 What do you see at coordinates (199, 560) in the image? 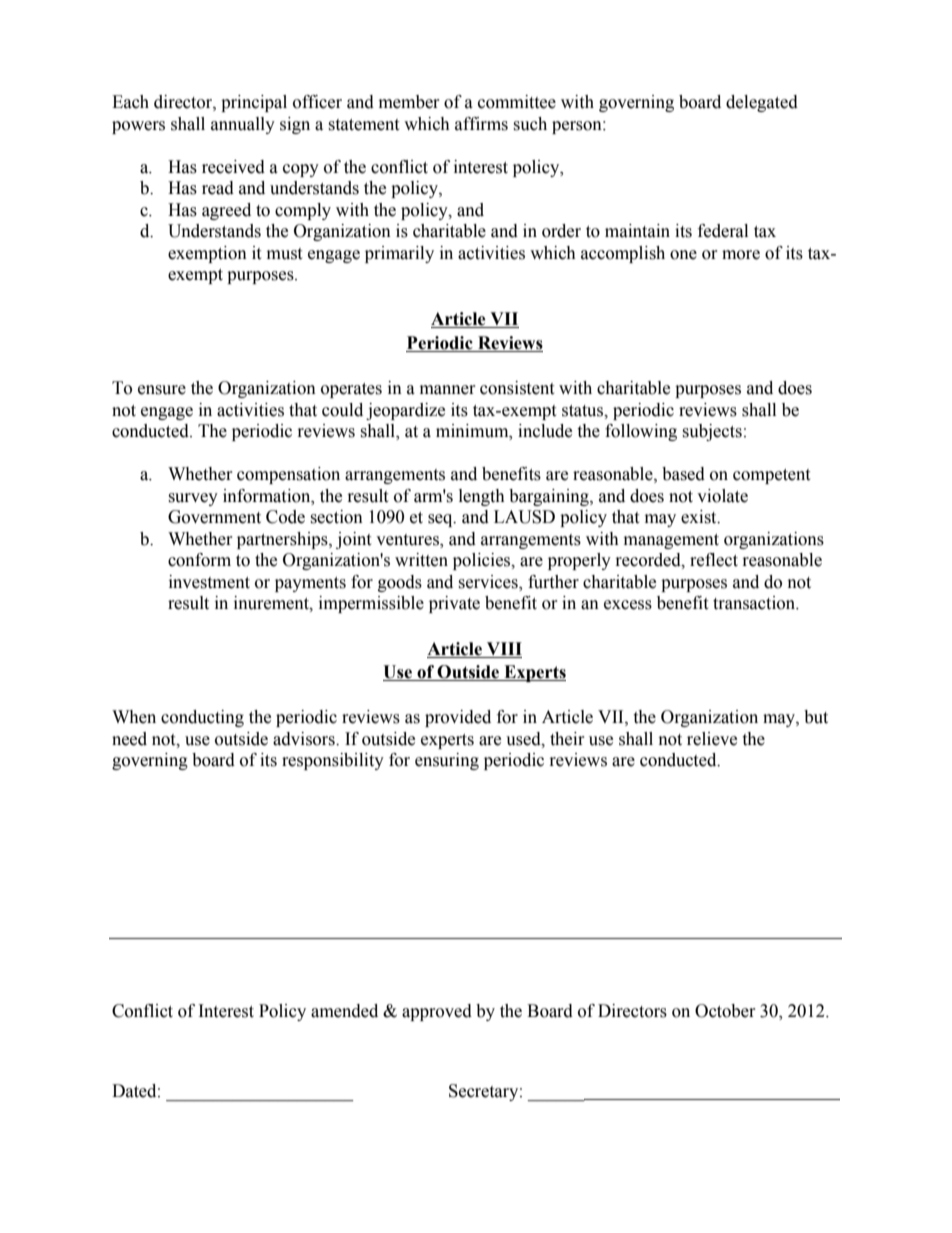
I see `conform` at bounding box center [199, 560].
